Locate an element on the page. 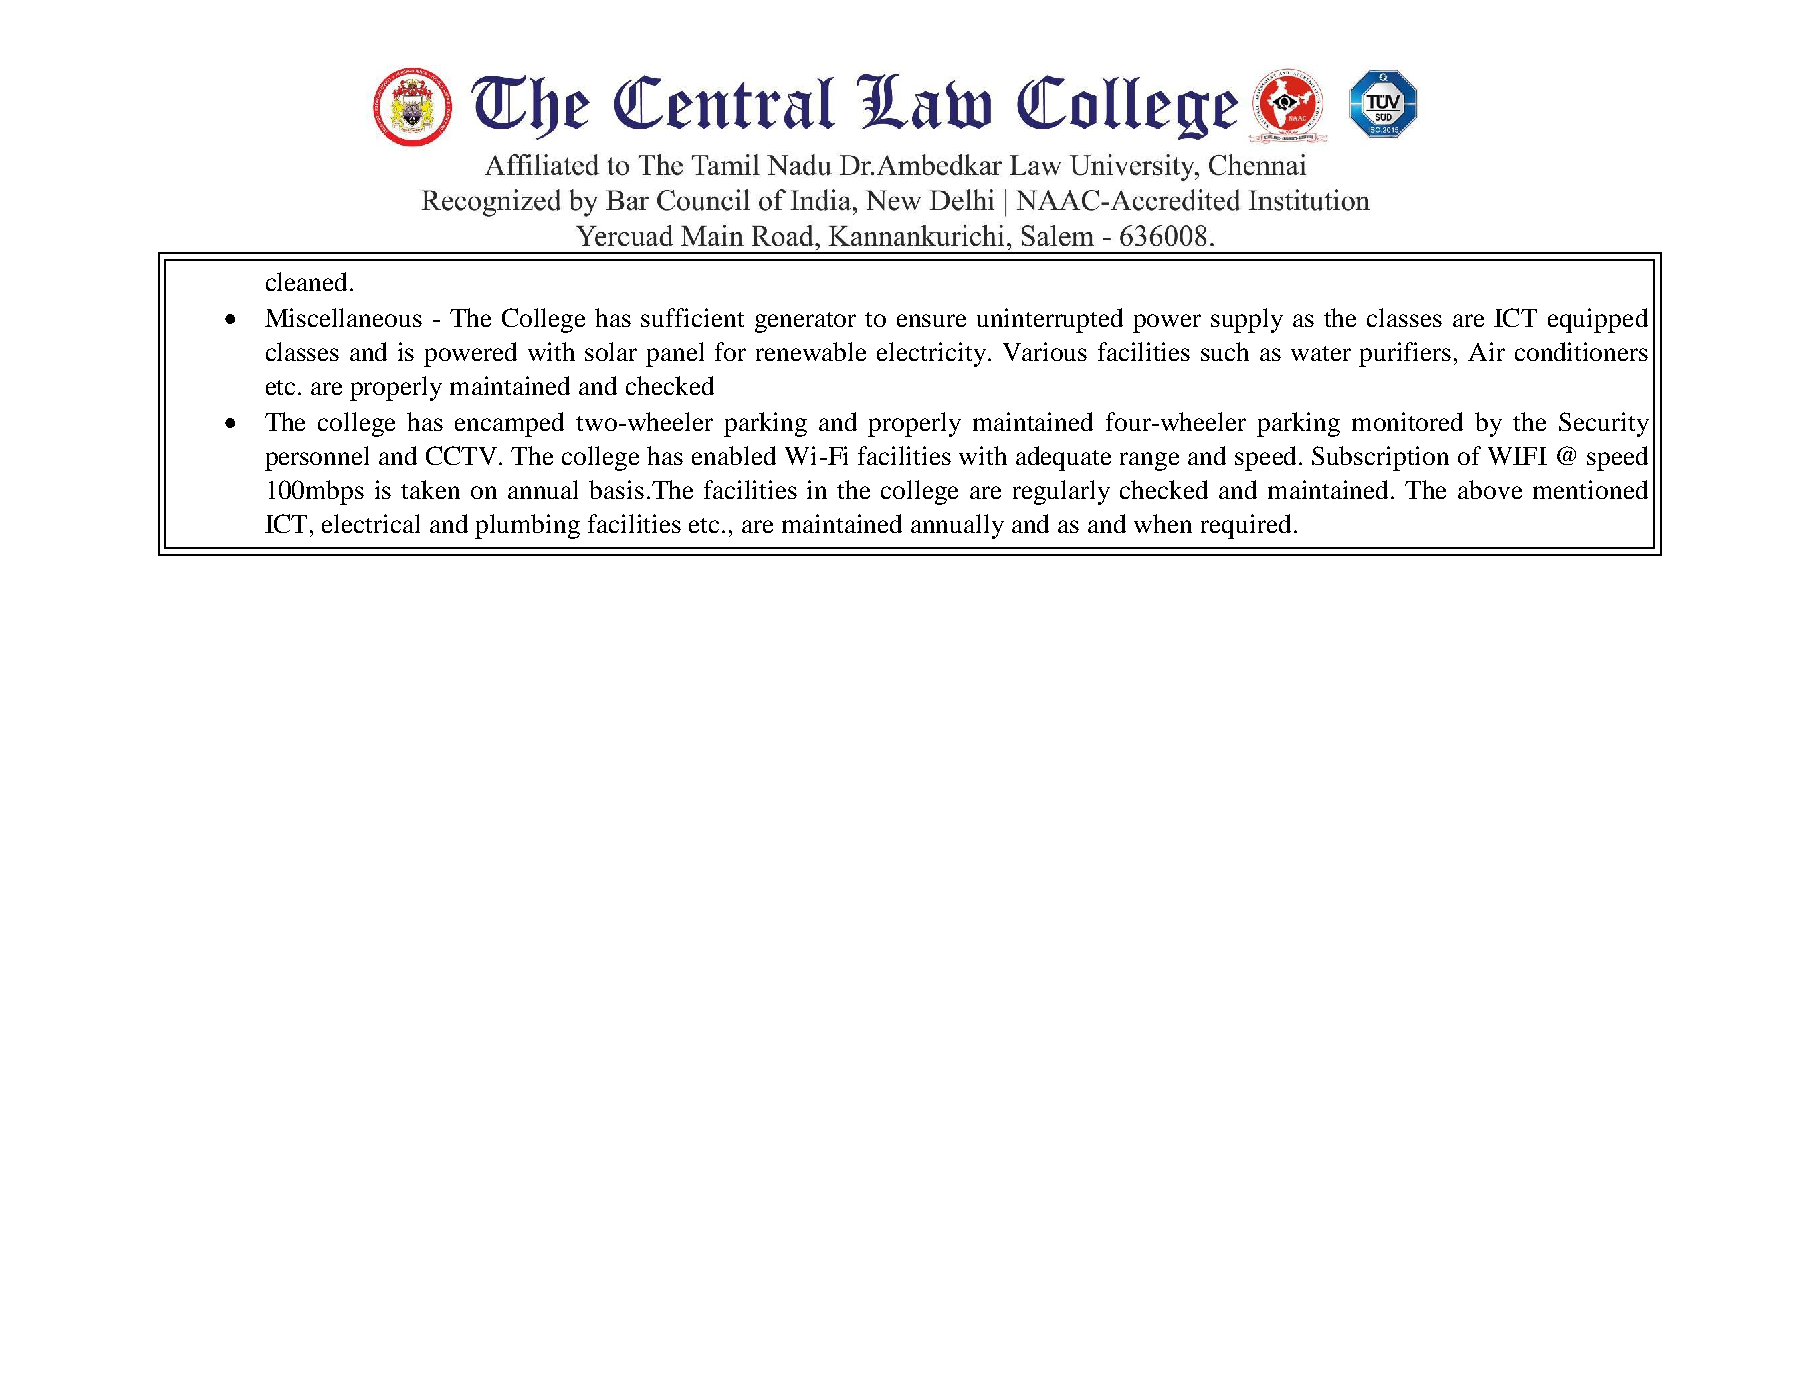  equipped is located at coordinates (1598, 320).
